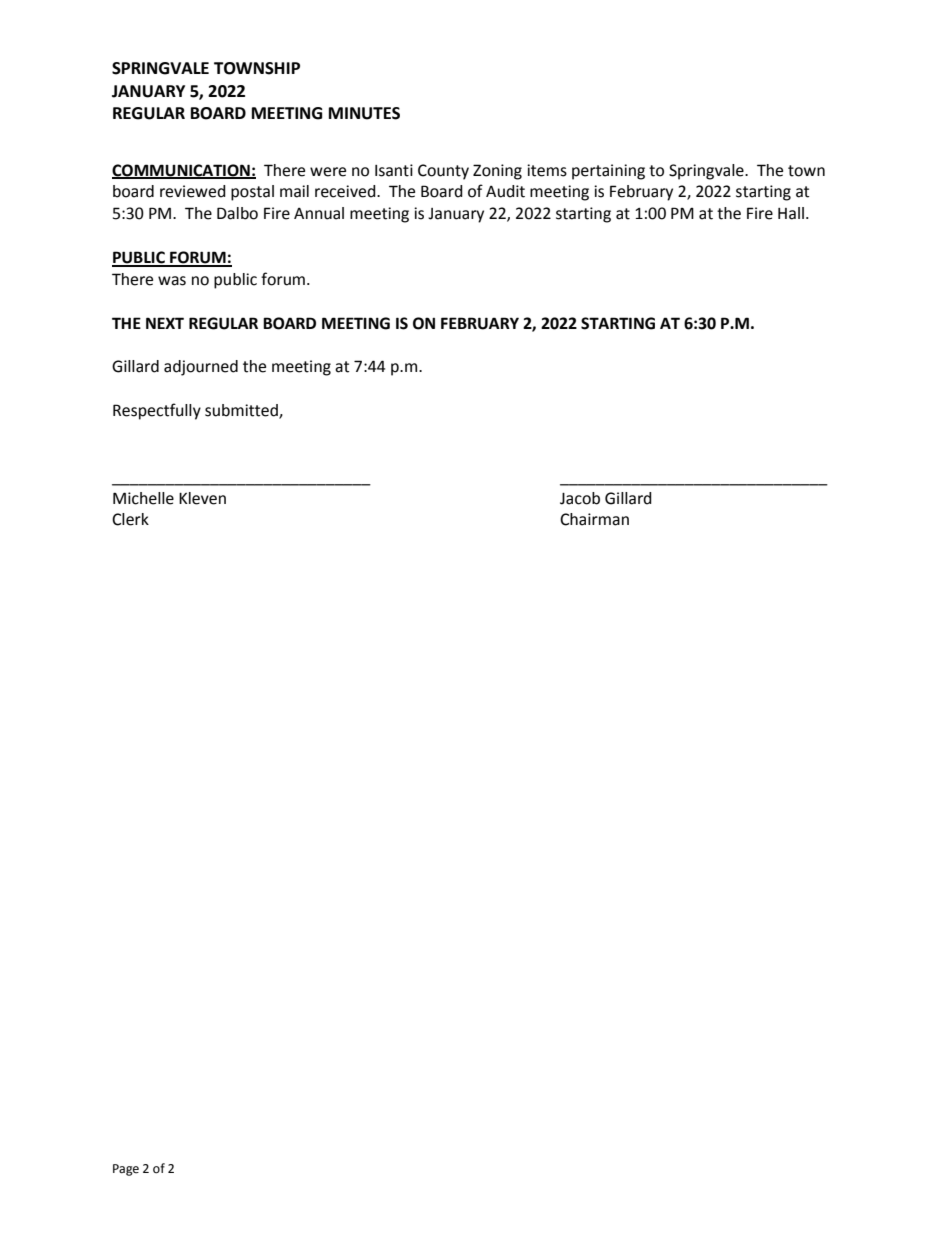 Image resolution: width=952 pixels, height=1233 pixels. Describe the element at coordinates (443, 172) in the screenshot. I see `County` at that location.
